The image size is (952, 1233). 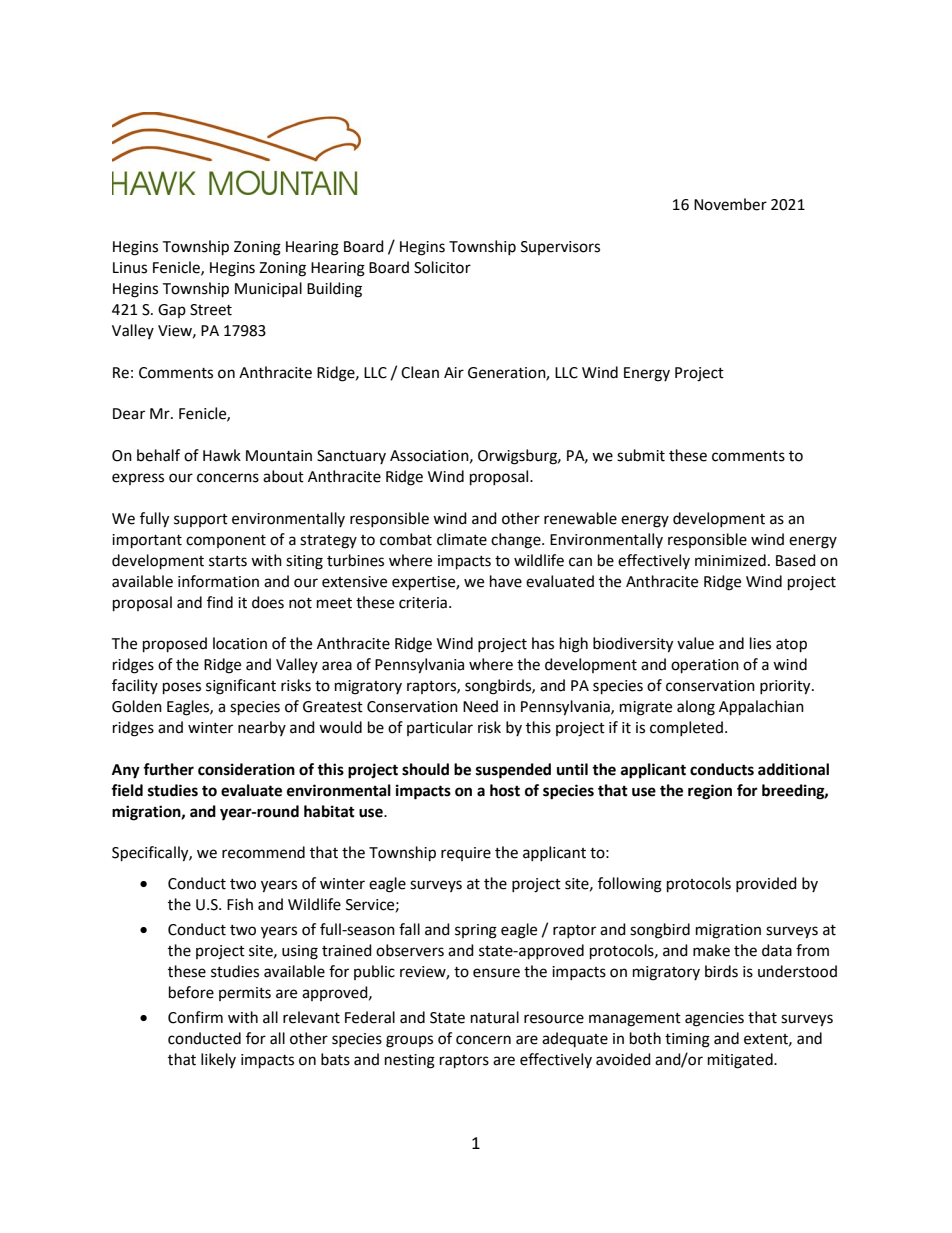 What do you see at coordinates (454, 372) in the screenshot?
I see `Air` at bounding box center [454, 372].
